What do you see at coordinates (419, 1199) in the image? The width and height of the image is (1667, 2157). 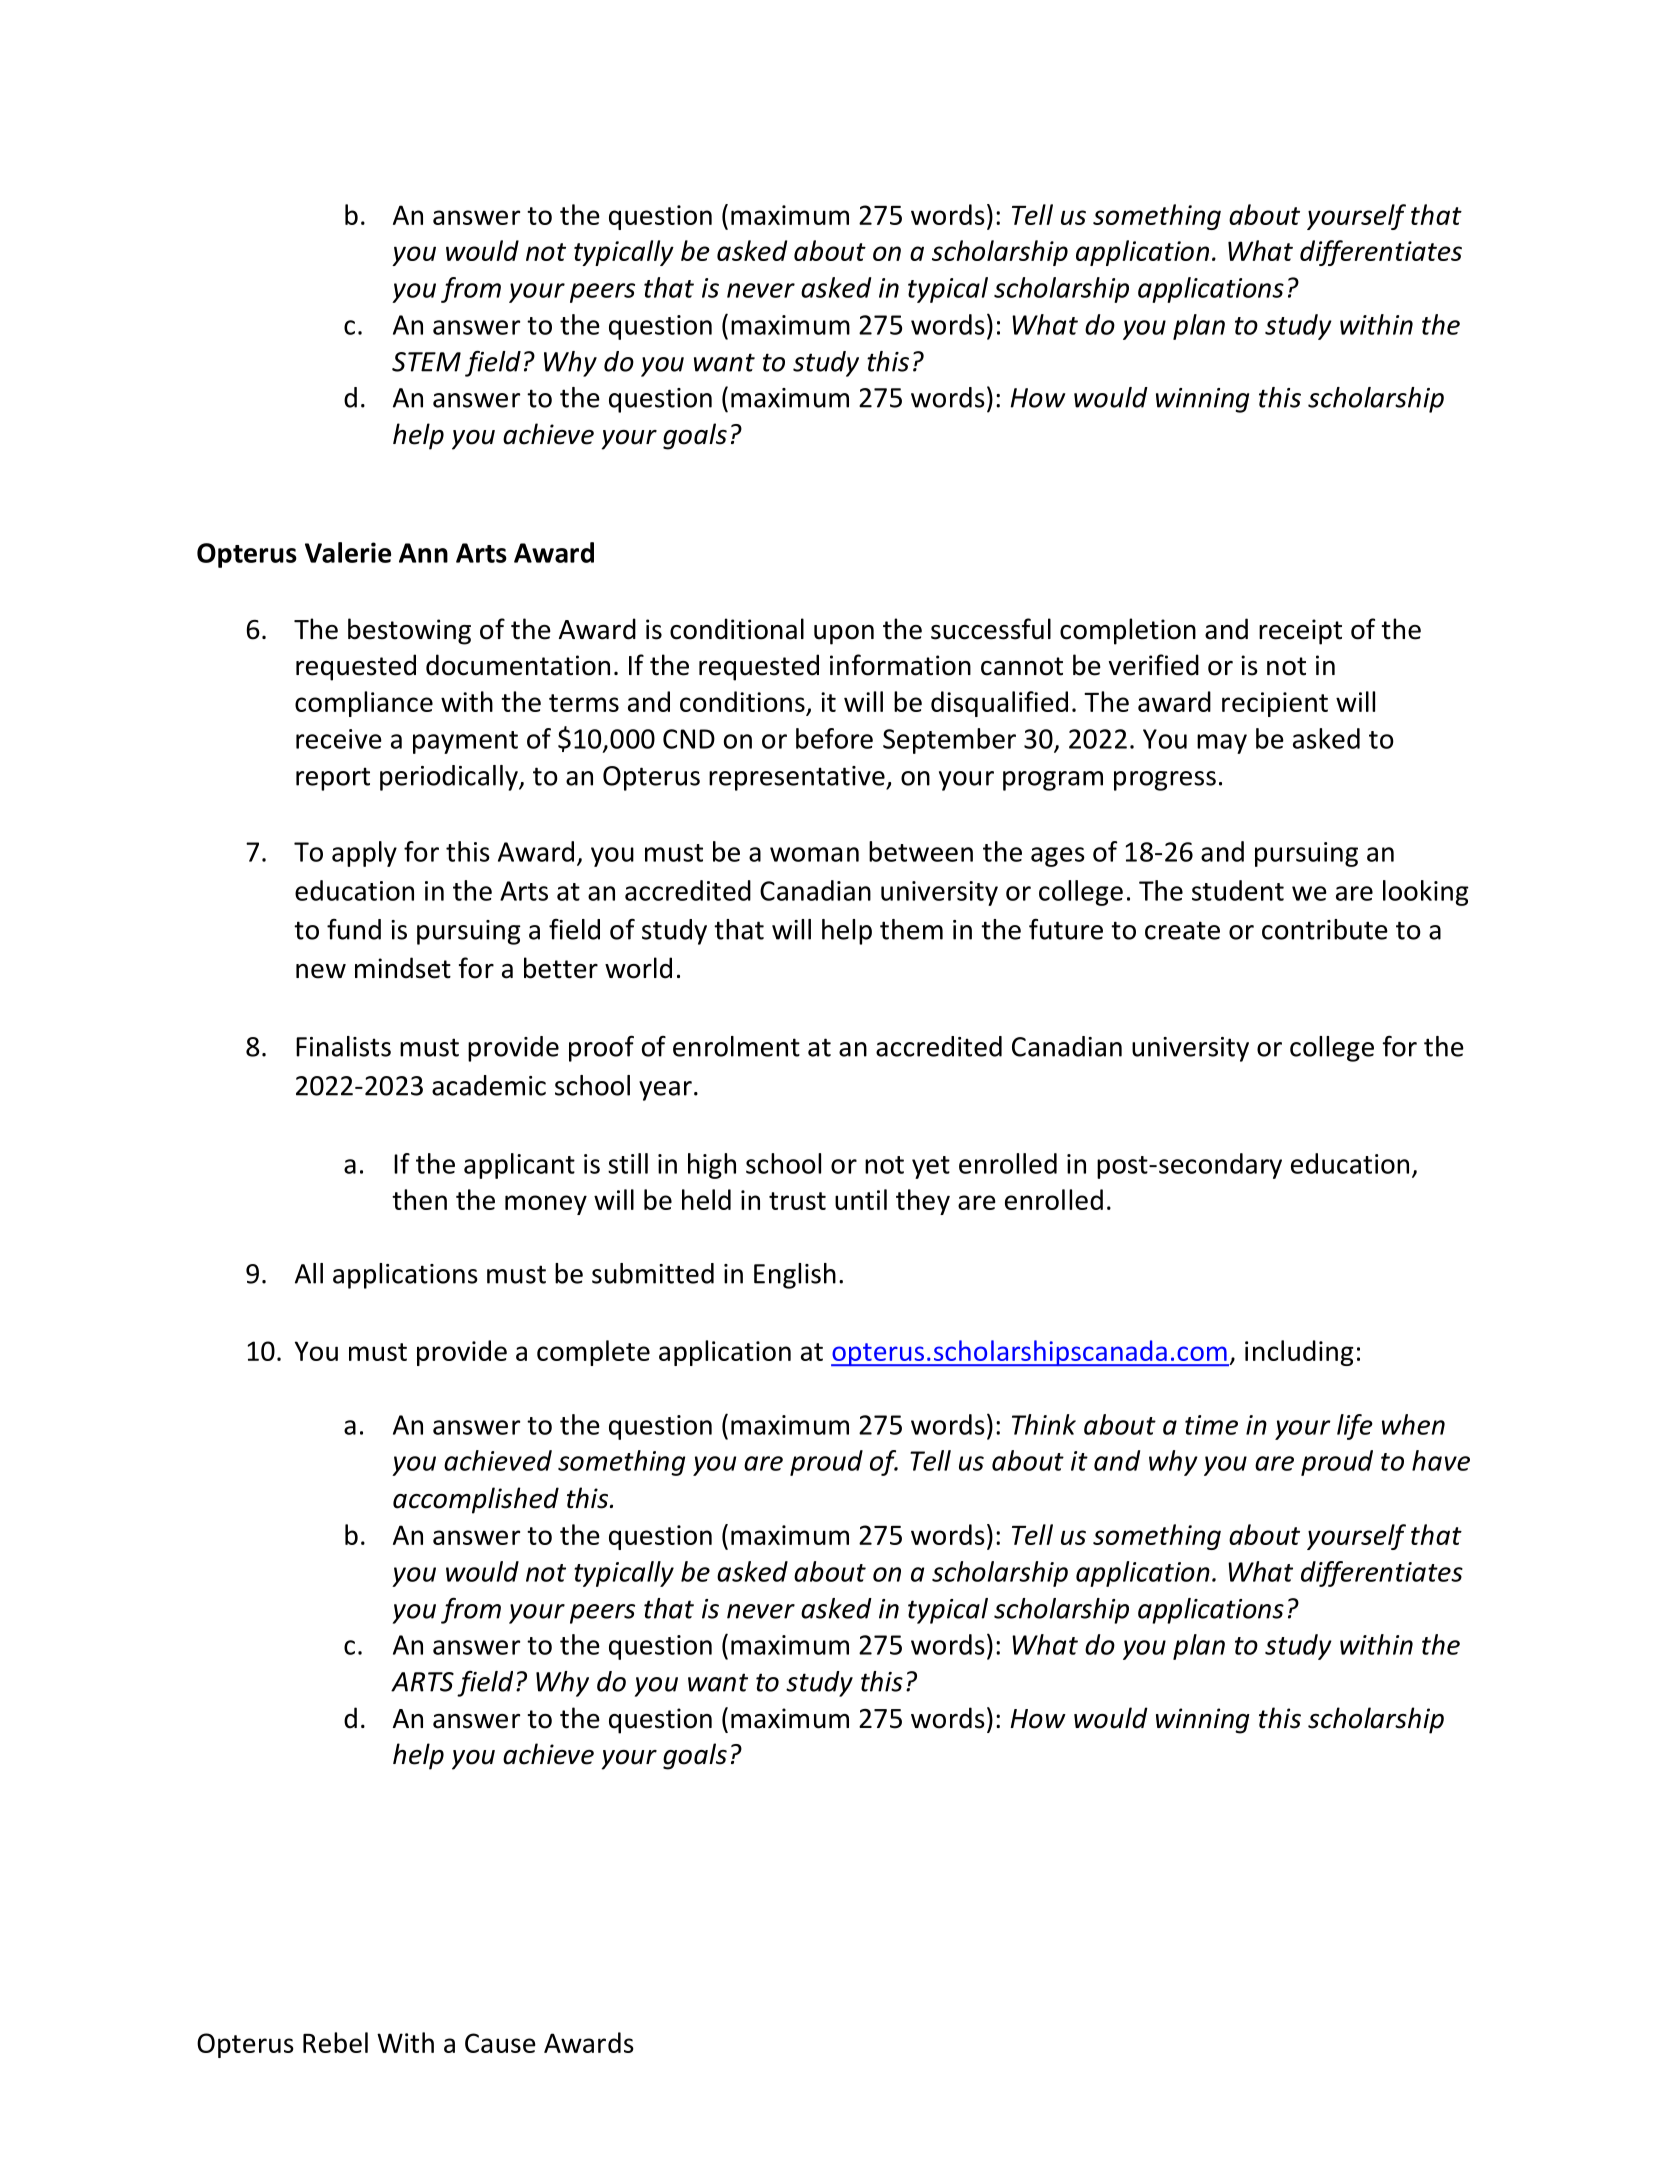 I see `then` at bounding box center [419, 1199].
